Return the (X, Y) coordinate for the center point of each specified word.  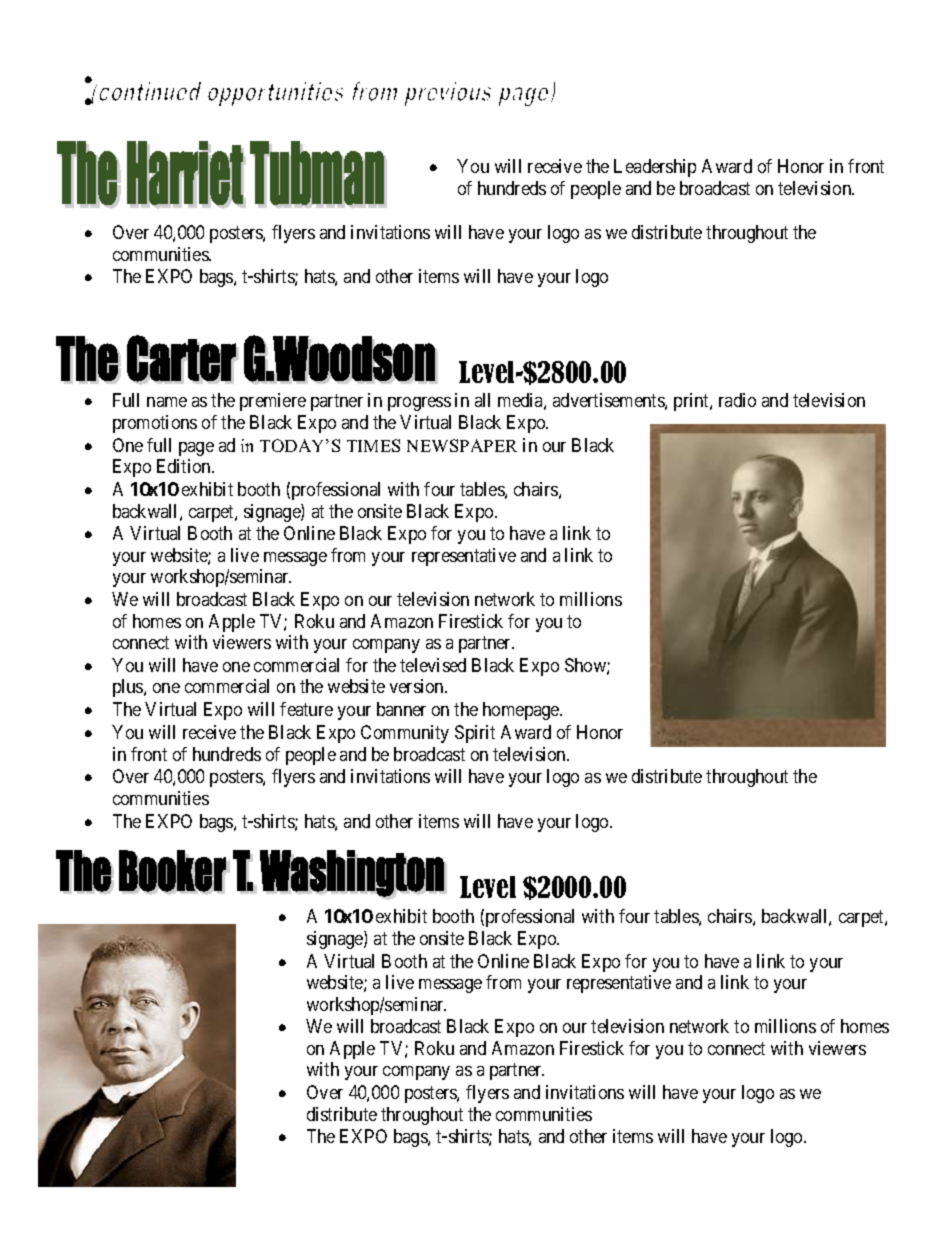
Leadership (655, 168)
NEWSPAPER (462, 445)
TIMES (373, 445)
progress (419, 404)
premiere (273, 402)
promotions (155, 424)
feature (306, 709)
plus (129, 688)
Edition (185, 466)
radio (737, 400)
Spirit (475, 734)
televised (433, 665)
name (167, 402)
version (418, 686)
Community (405, 734)
